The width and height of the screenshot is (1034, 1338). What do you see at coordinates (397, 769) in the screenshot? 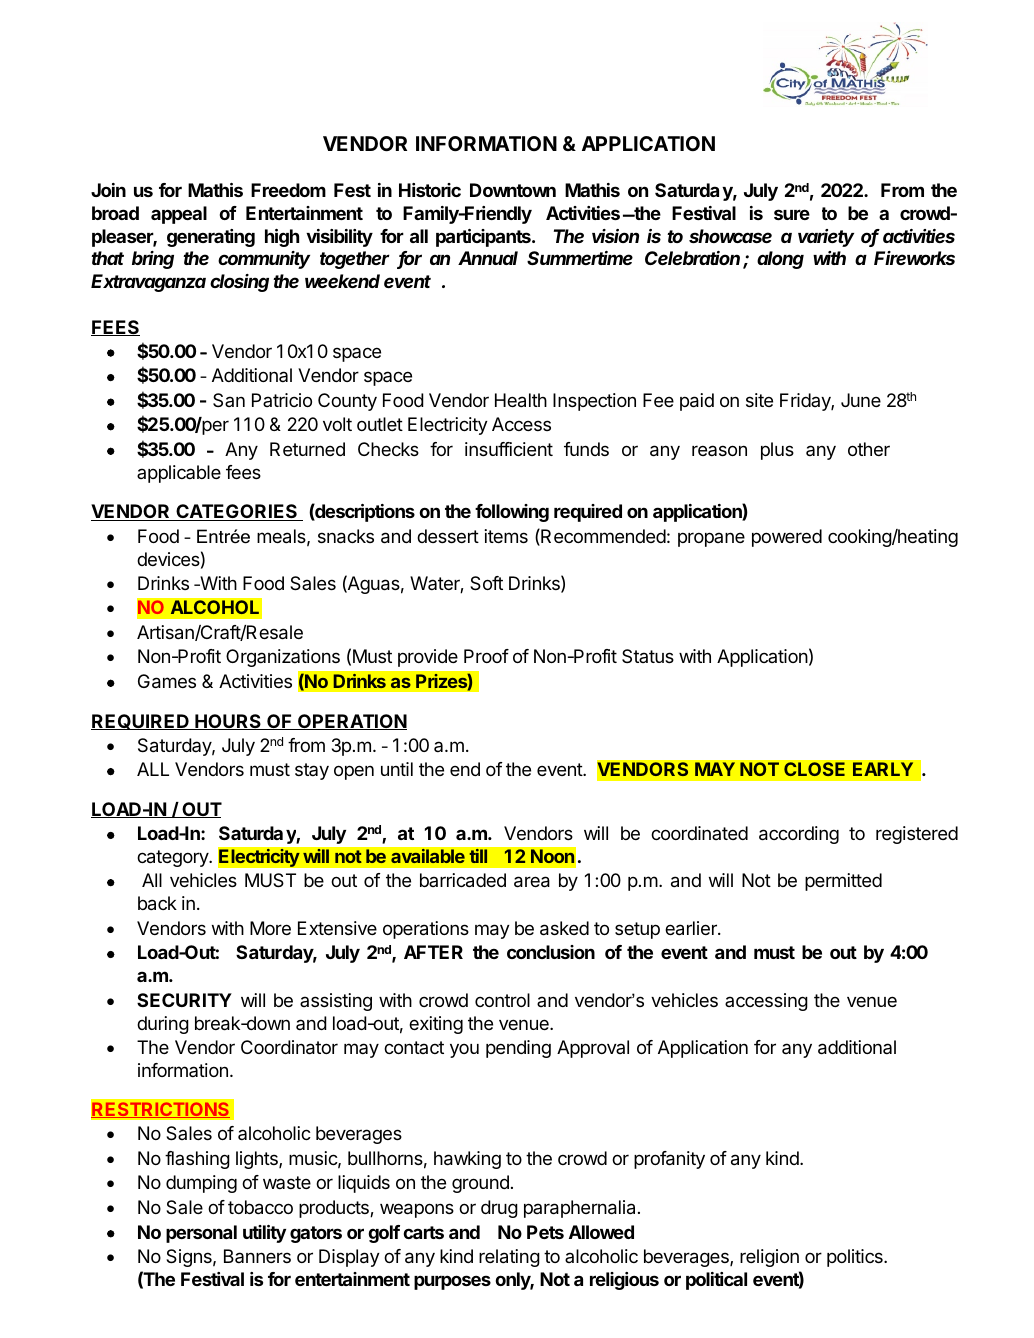
I see `until` at bounding box center [397, 769].
